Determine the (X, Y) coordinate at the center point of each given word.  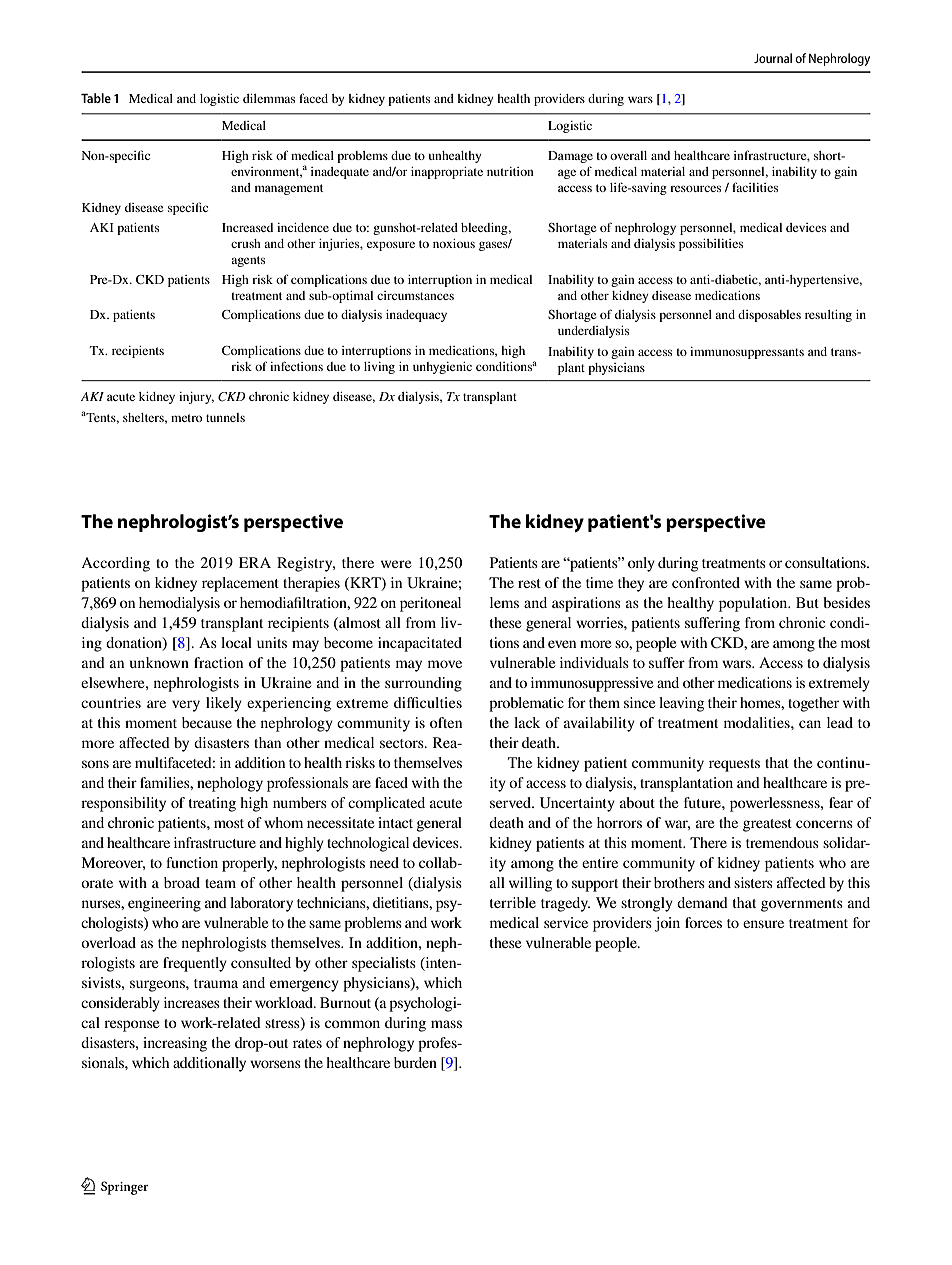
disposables (769, 316)
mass (446, 1024)
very (186, 706)
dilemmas (269, 98)
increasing (175, 1044)
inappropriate (447, 173)
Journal (773, 58)
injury (196, 398)
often (446, 722)
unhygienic (442, 368)
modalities (758, 722)
